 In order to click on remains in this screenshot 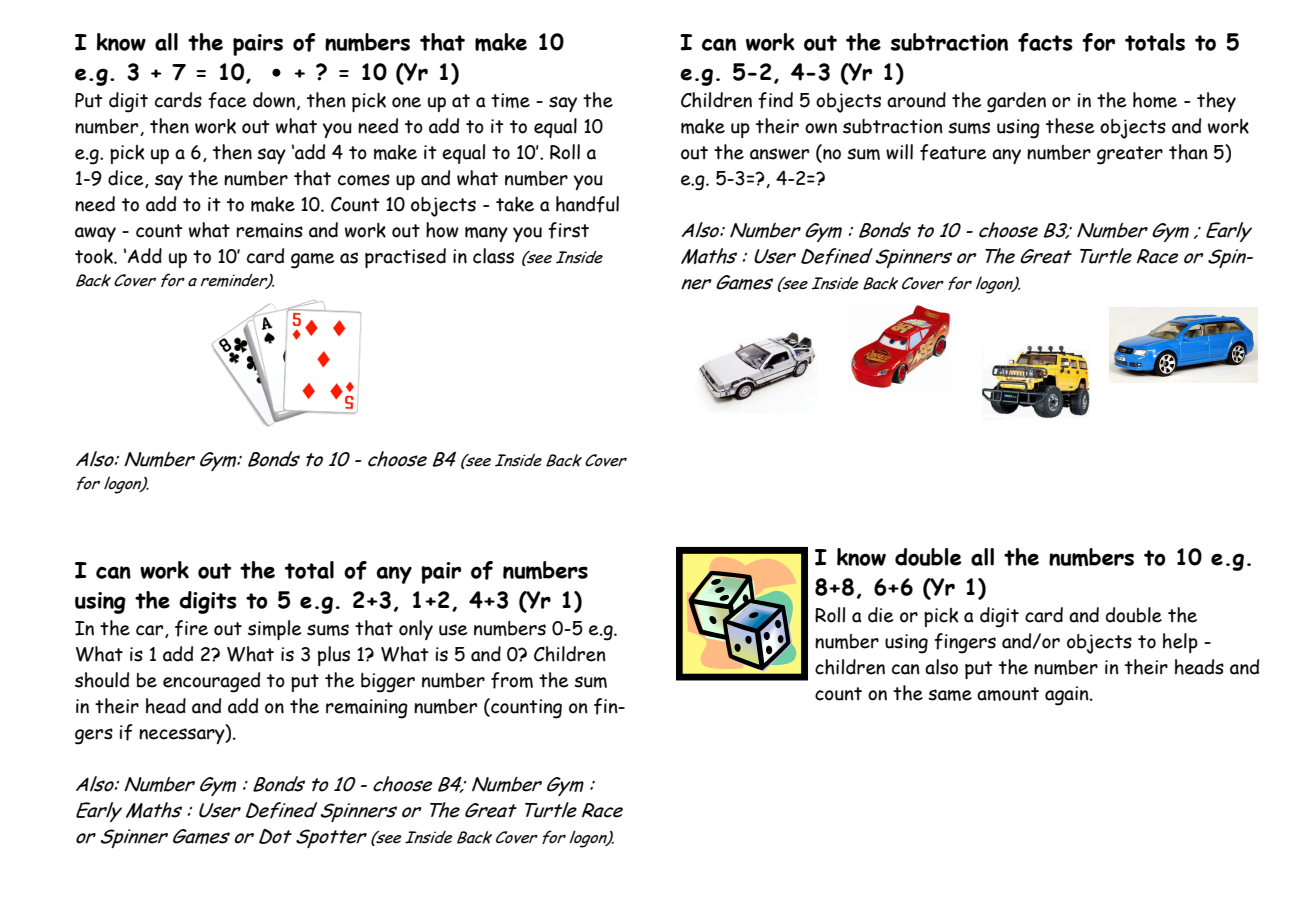, I will do `click(269, 230)`.
